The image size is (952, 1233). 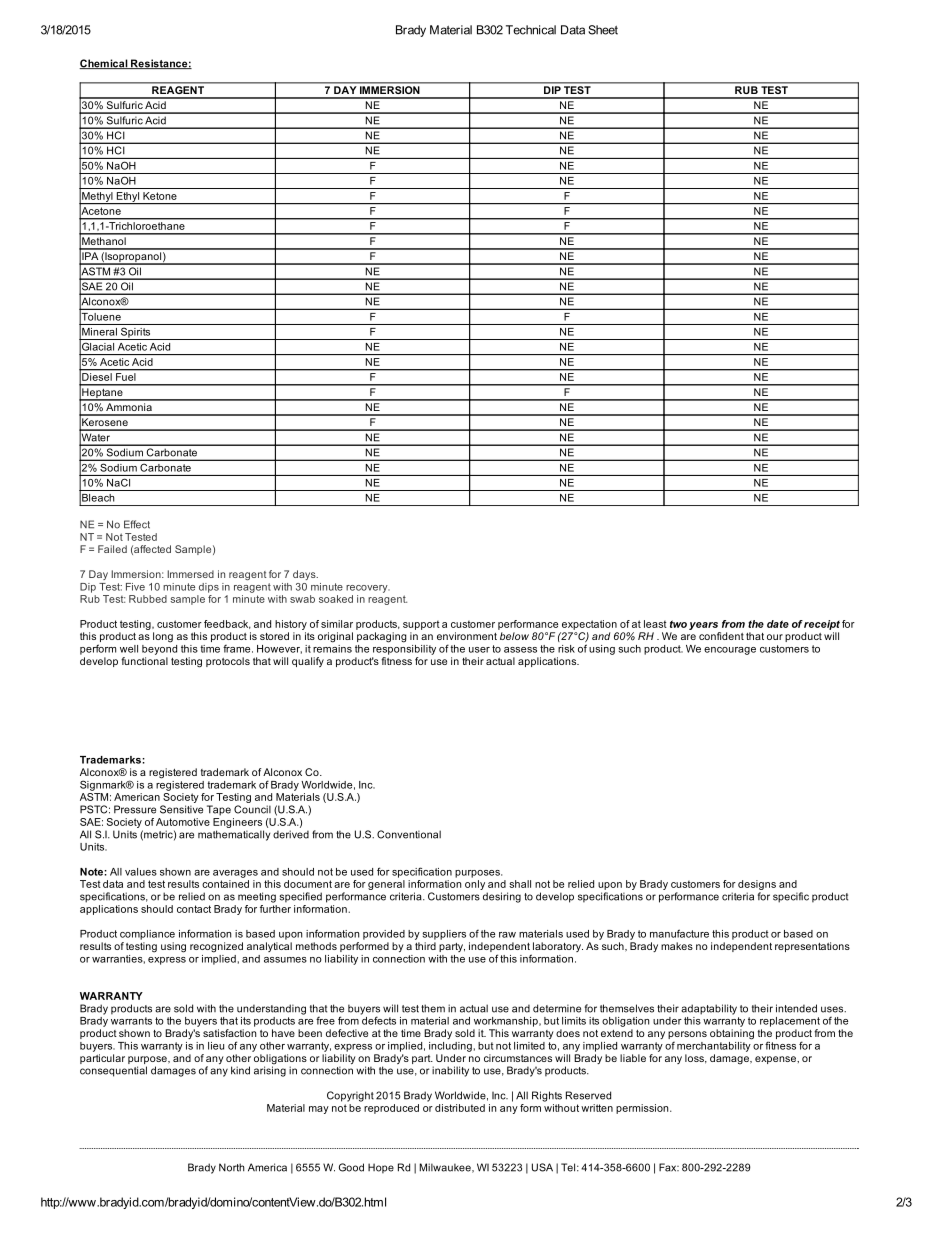 I want to click on environment, so click(x=467, y=636).
